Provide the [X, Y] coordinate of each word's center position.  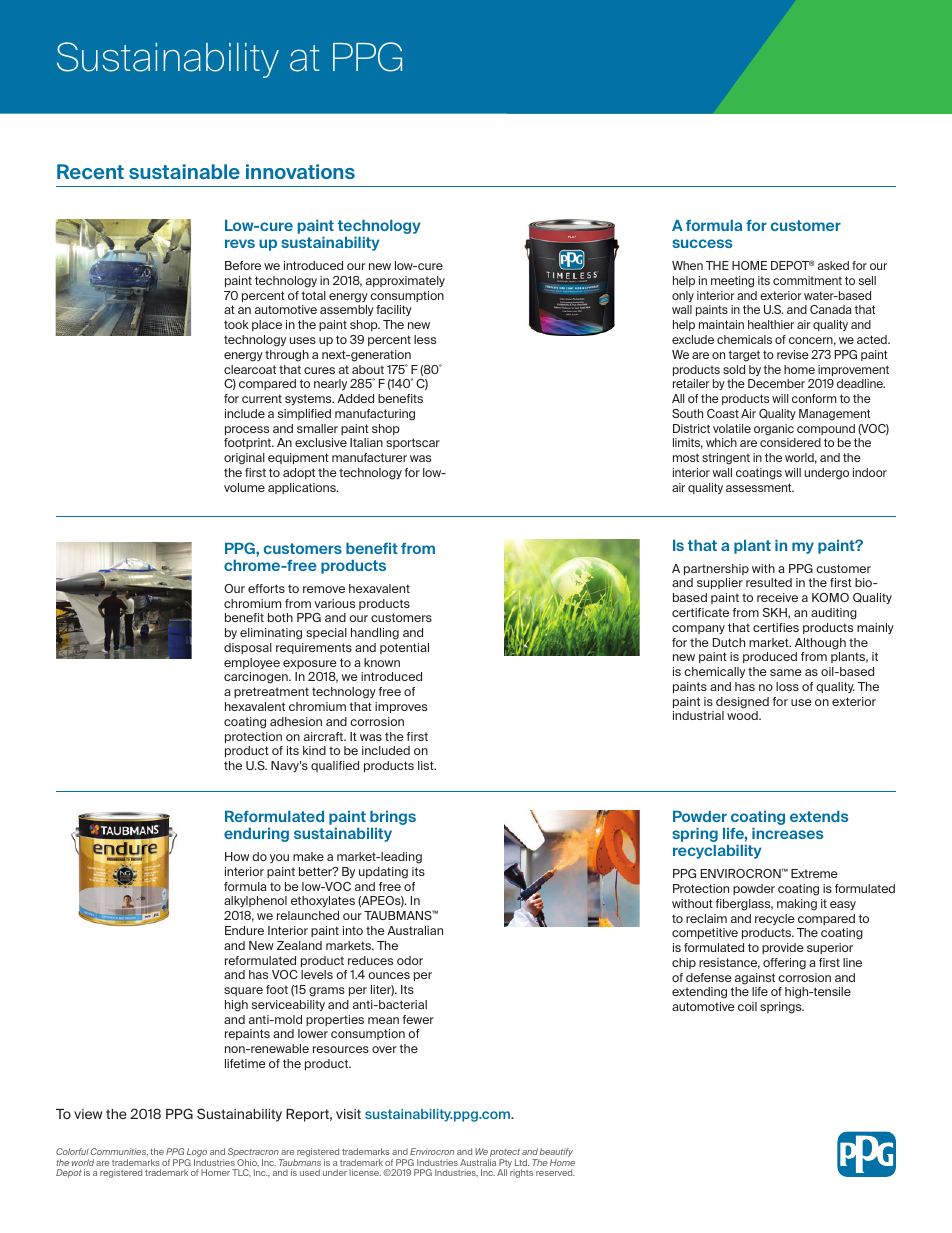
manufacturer [369, 457]
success [702, 243]
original [244, 459]
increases [787, 833]
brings [393, 818]
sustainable [184, 171]
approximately [405, 281]
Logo [197, 1152]
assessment [760, 487]
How [237, 856]
